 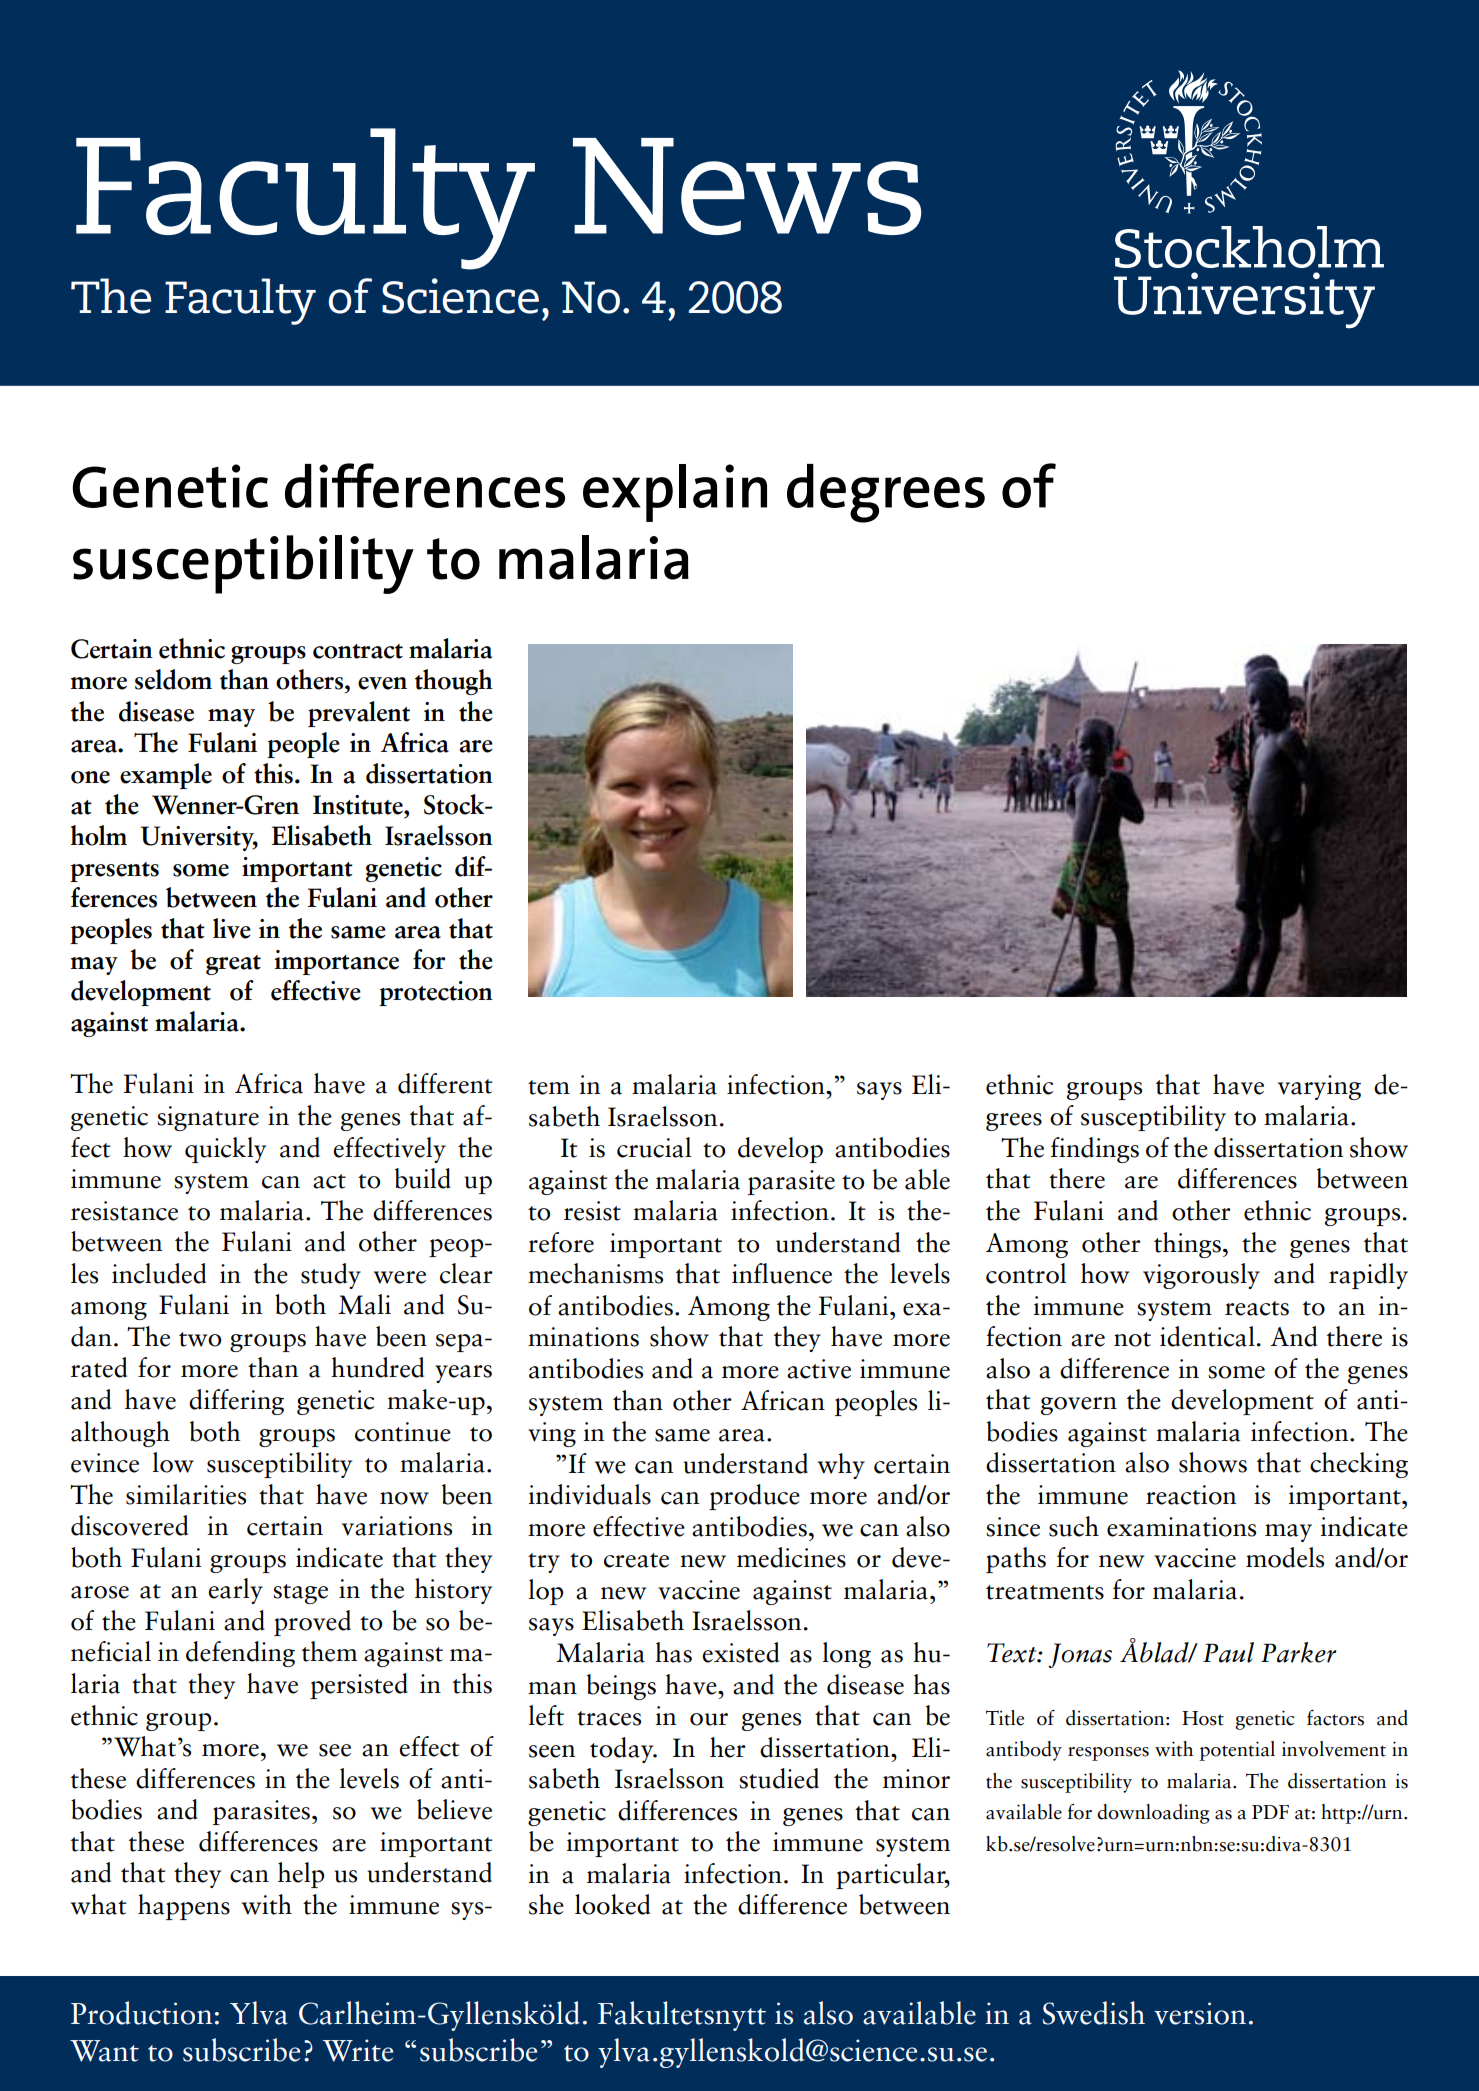 What do you see at coordinates (612, 1904) in the screenshot?
I see `looked` at bounding box center [612, 1904].
